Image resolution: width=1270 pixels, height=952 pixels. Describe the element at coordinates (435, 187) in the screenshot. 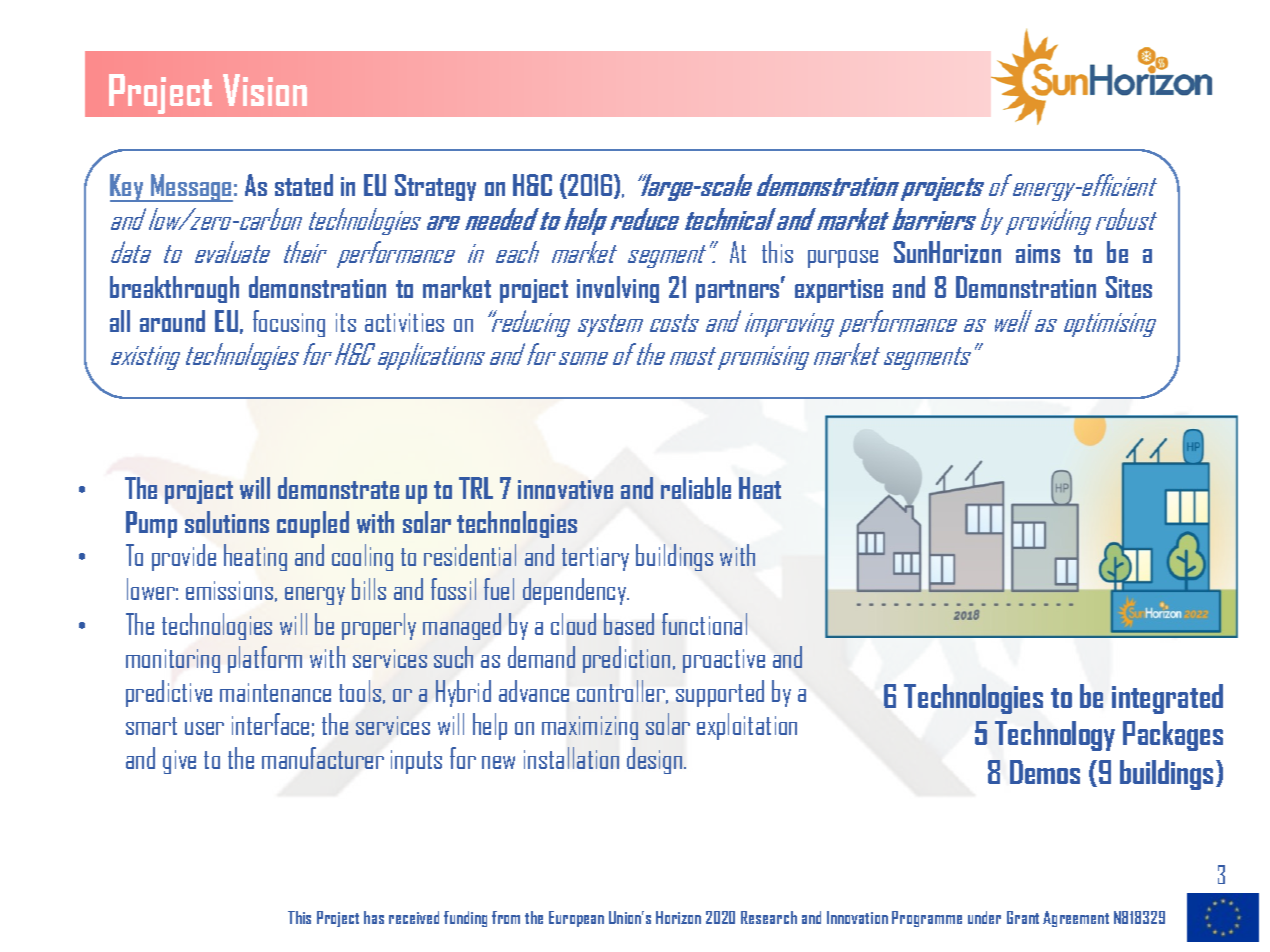

I see `Strategy` at that location.
